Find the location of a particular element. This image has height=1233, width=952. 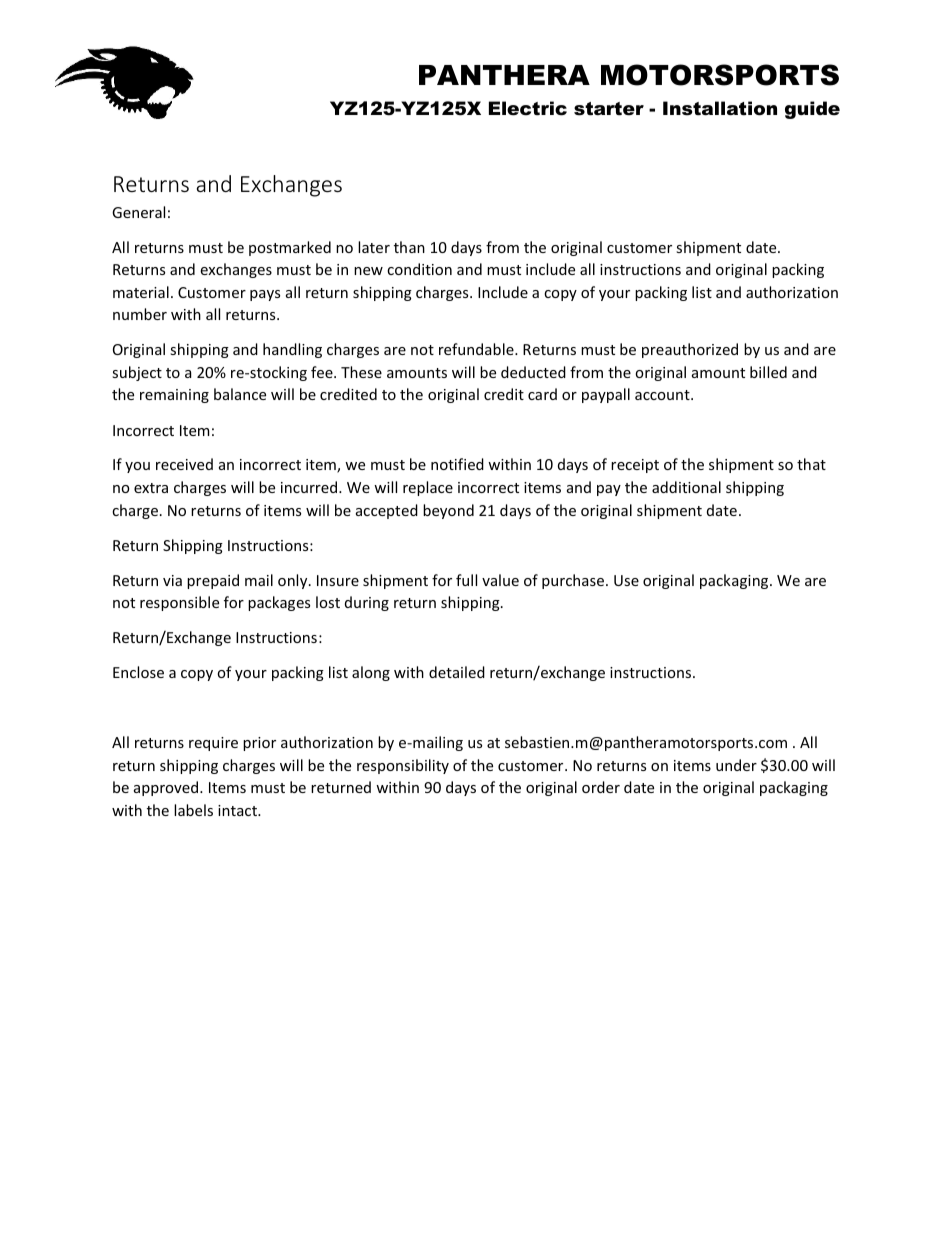

extra is located at coordinates (151, 488).
